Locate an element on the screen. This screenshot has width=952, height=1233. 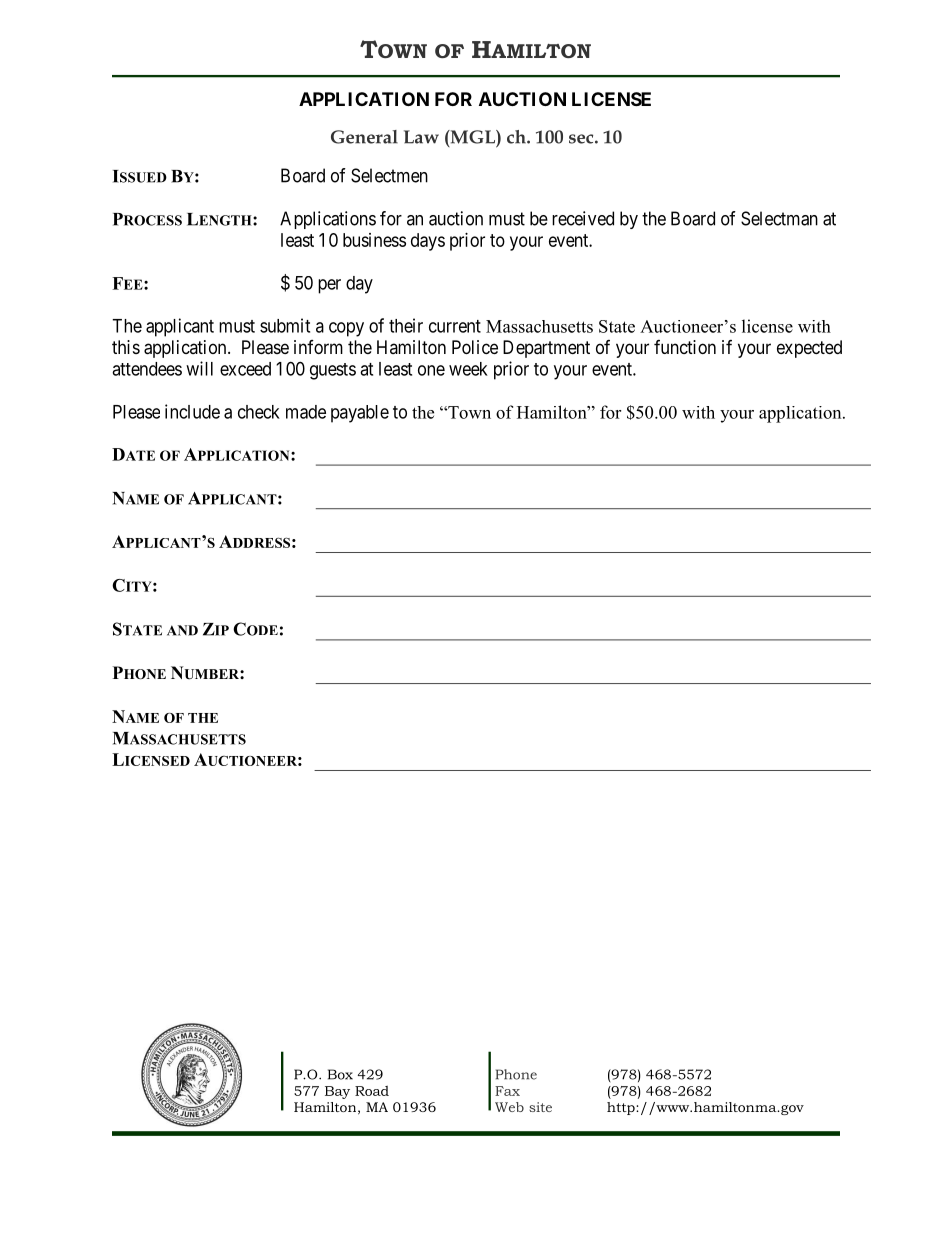
will is located at coordinates (199, 368).
